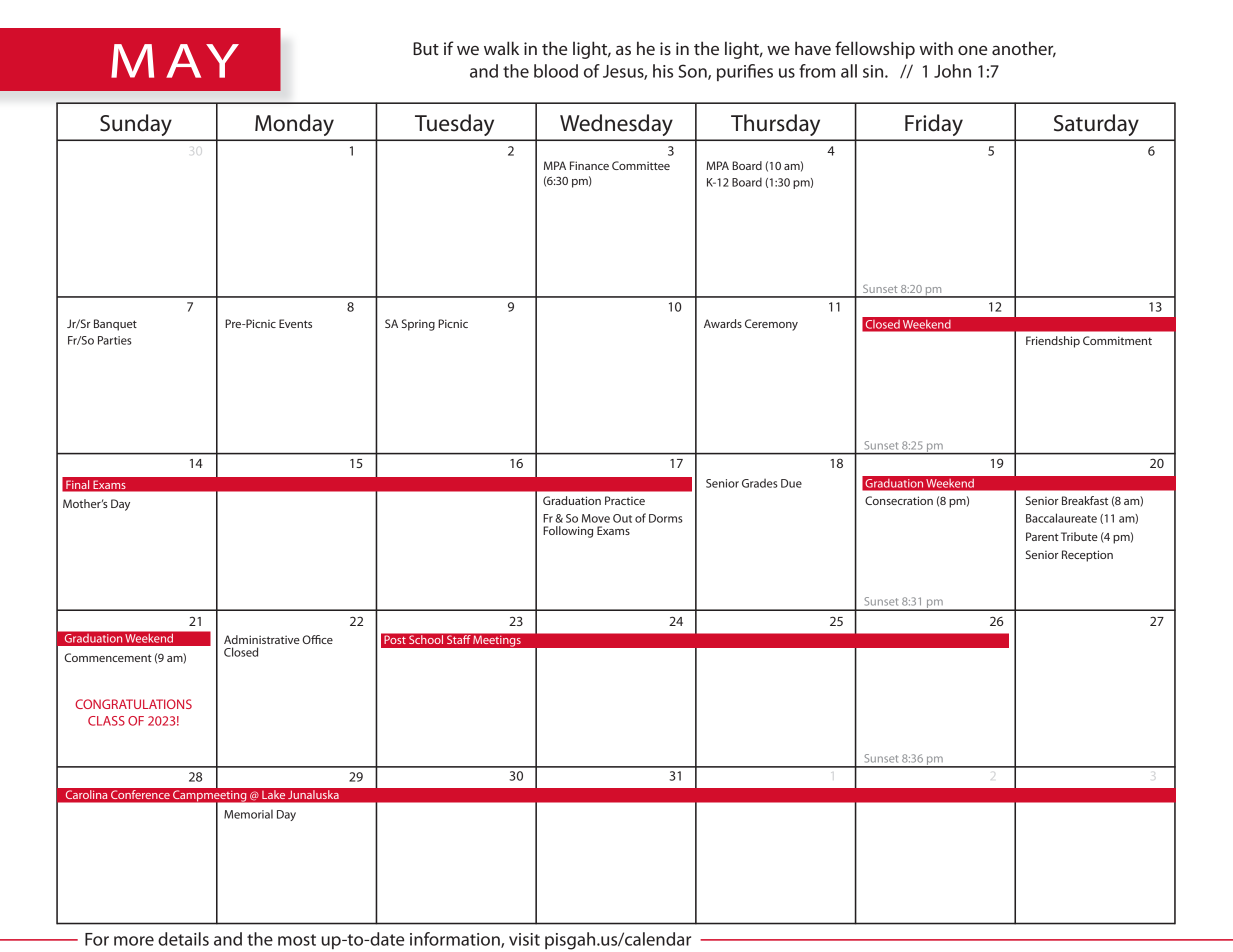  Describe the element at coordinates (133, 704) in the screenshot. I see `CONGRATULATIONS` at that location.
